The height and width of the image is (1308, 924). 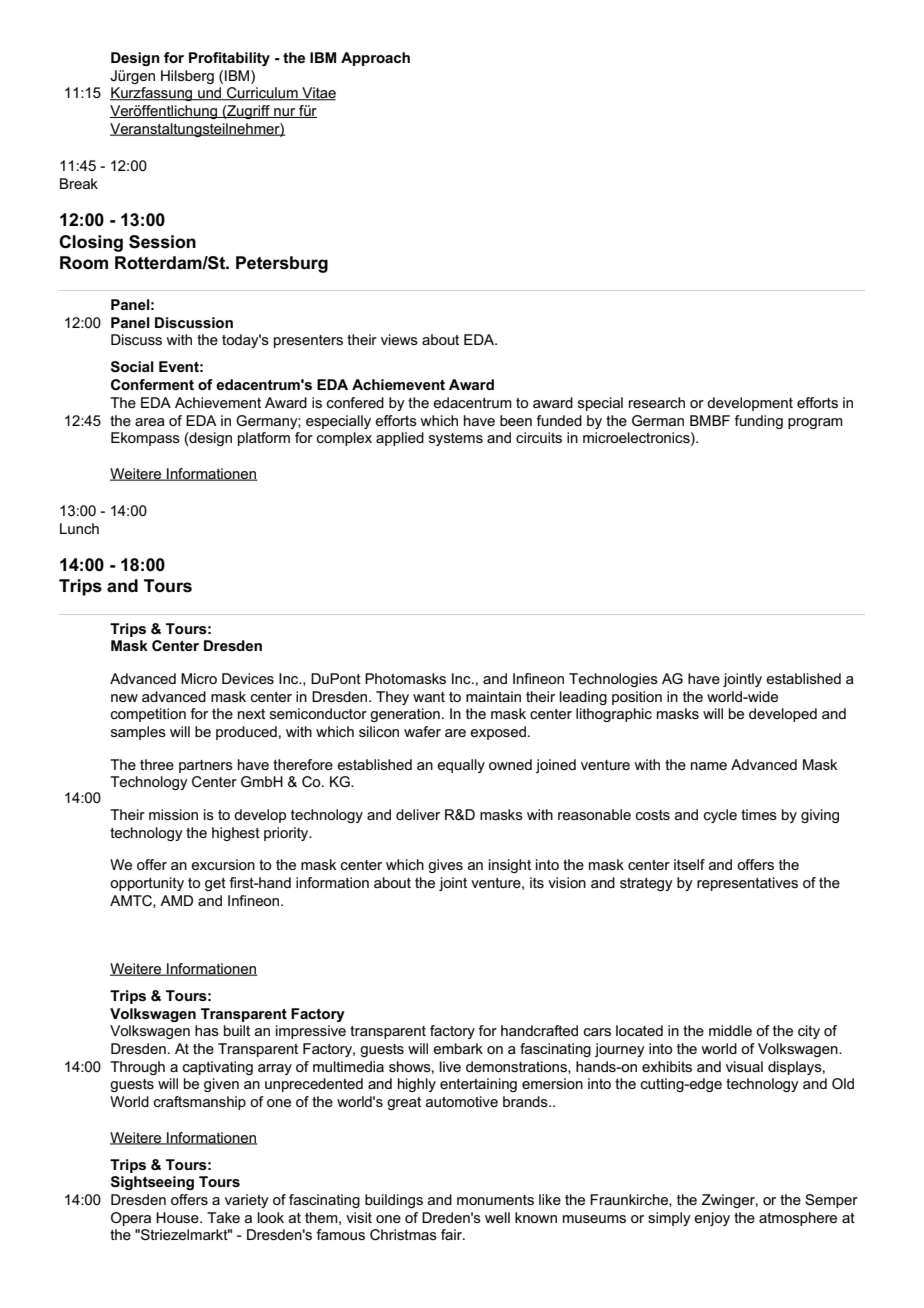 I want to click on House, so click(x=178, y=1217).
